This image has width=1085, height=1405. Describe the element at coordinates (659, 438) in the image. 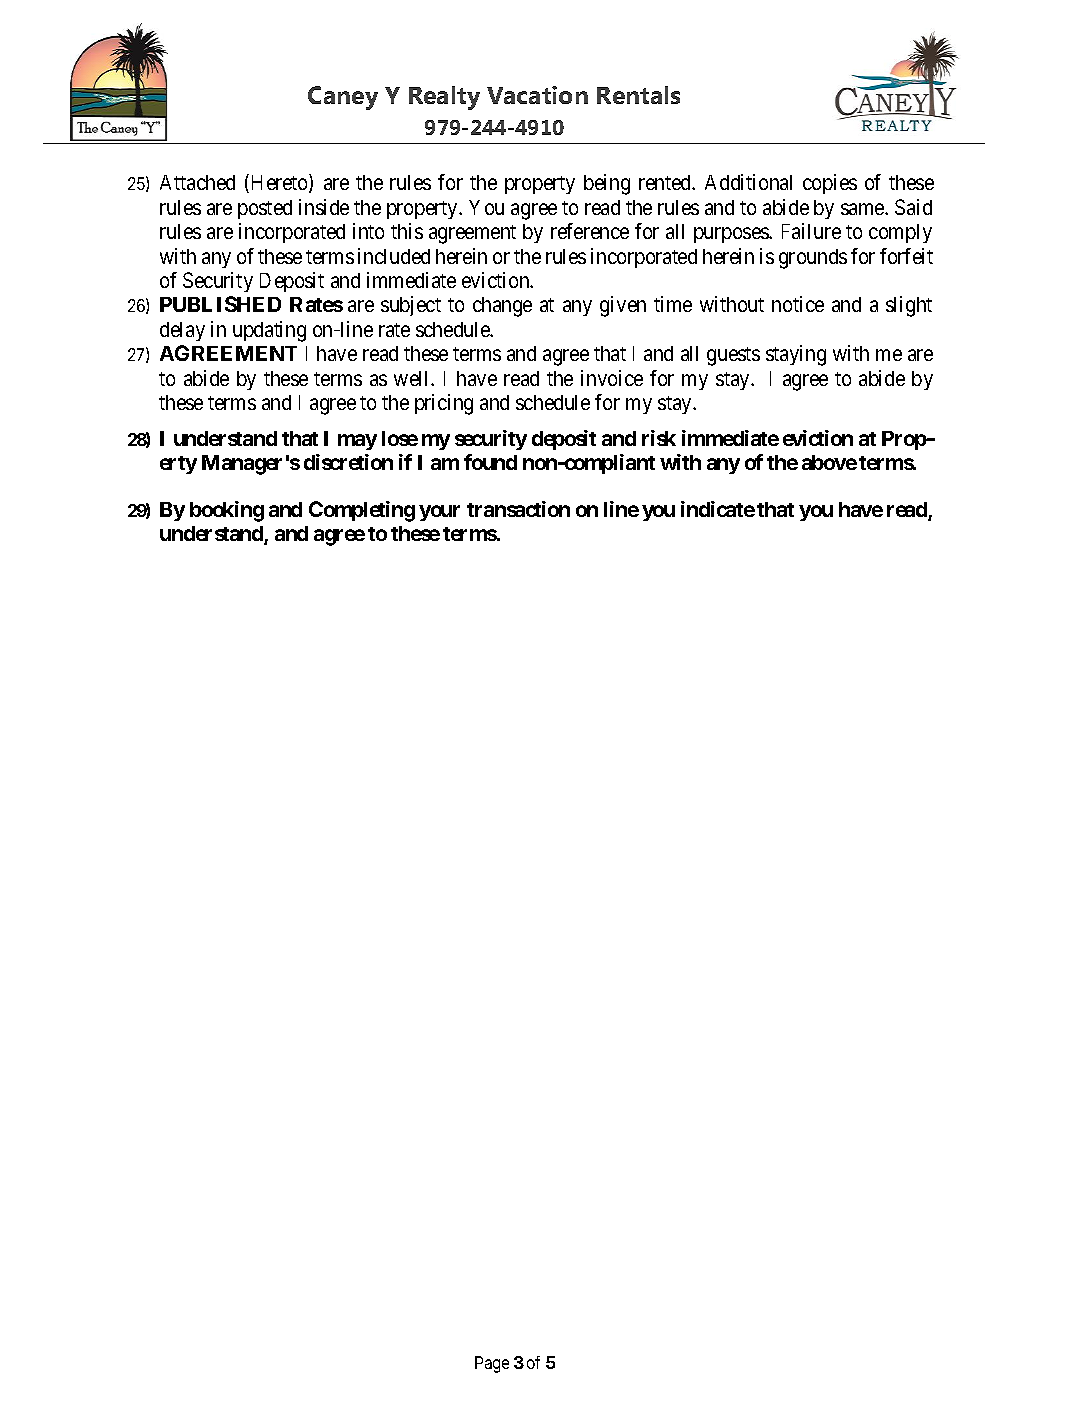

I see `risk` at that location.
